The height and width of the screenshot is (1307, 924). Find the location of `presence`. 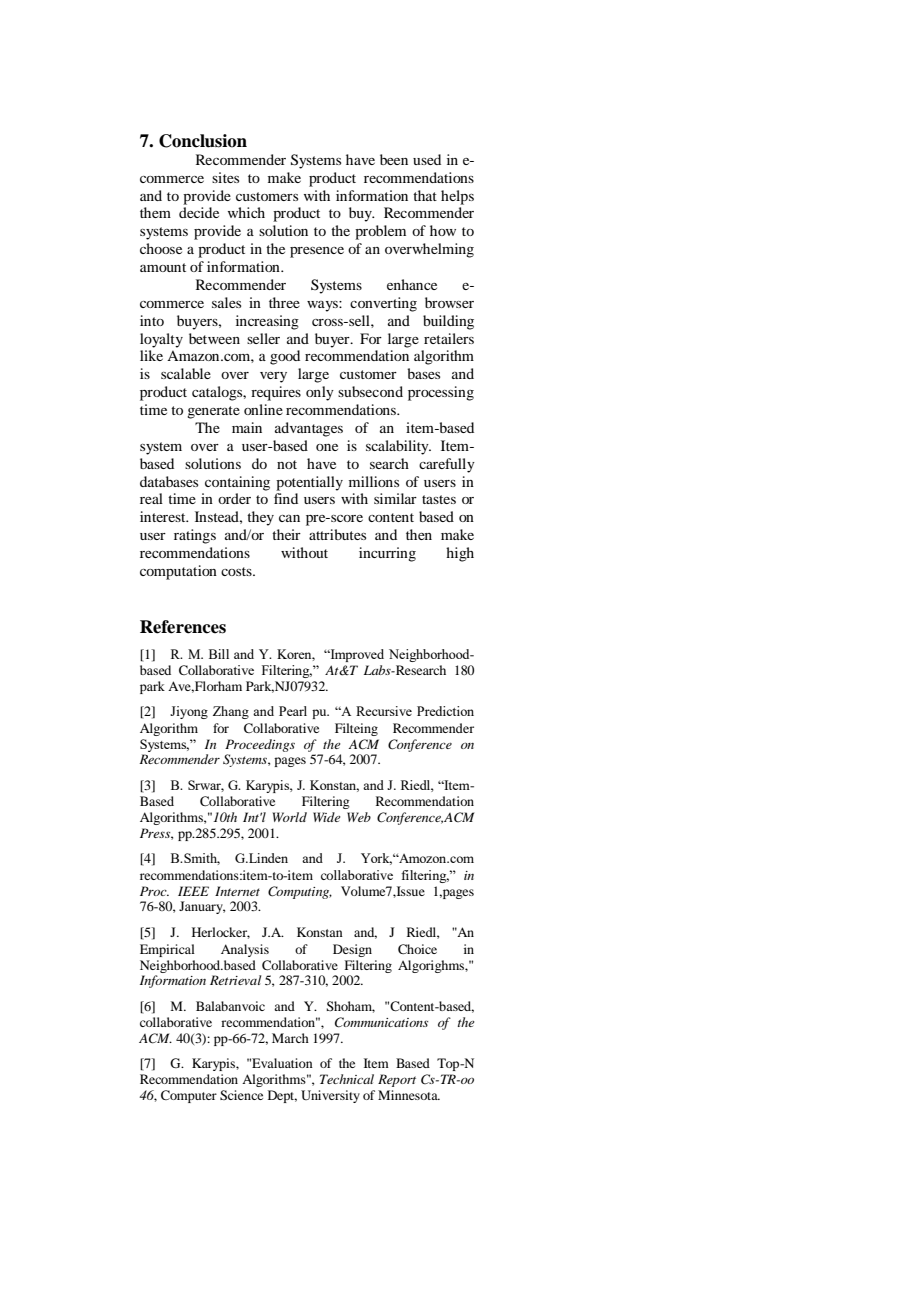

presence is located at coordinates (317, 252).
